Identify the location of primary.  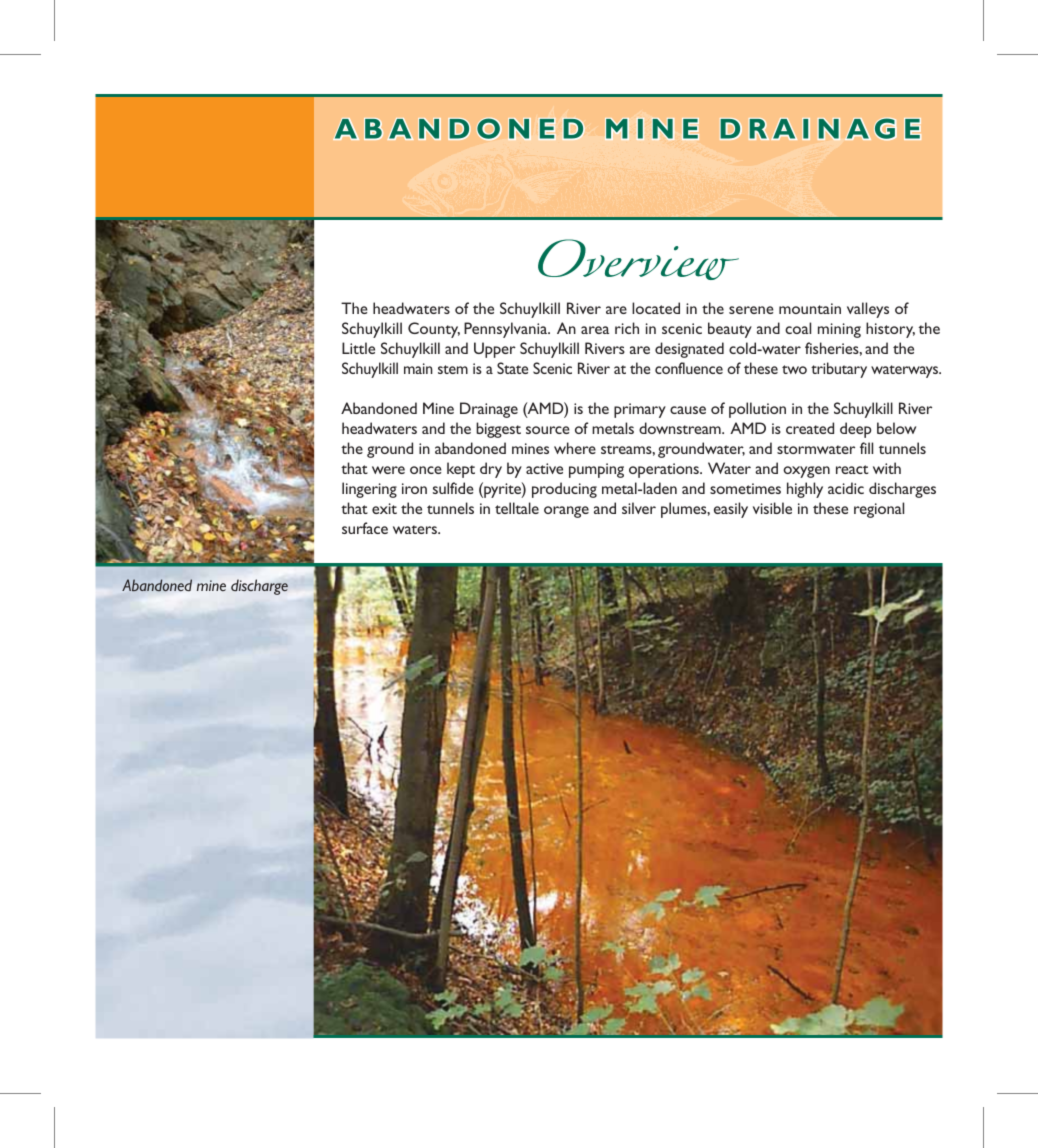
(640, 410).
